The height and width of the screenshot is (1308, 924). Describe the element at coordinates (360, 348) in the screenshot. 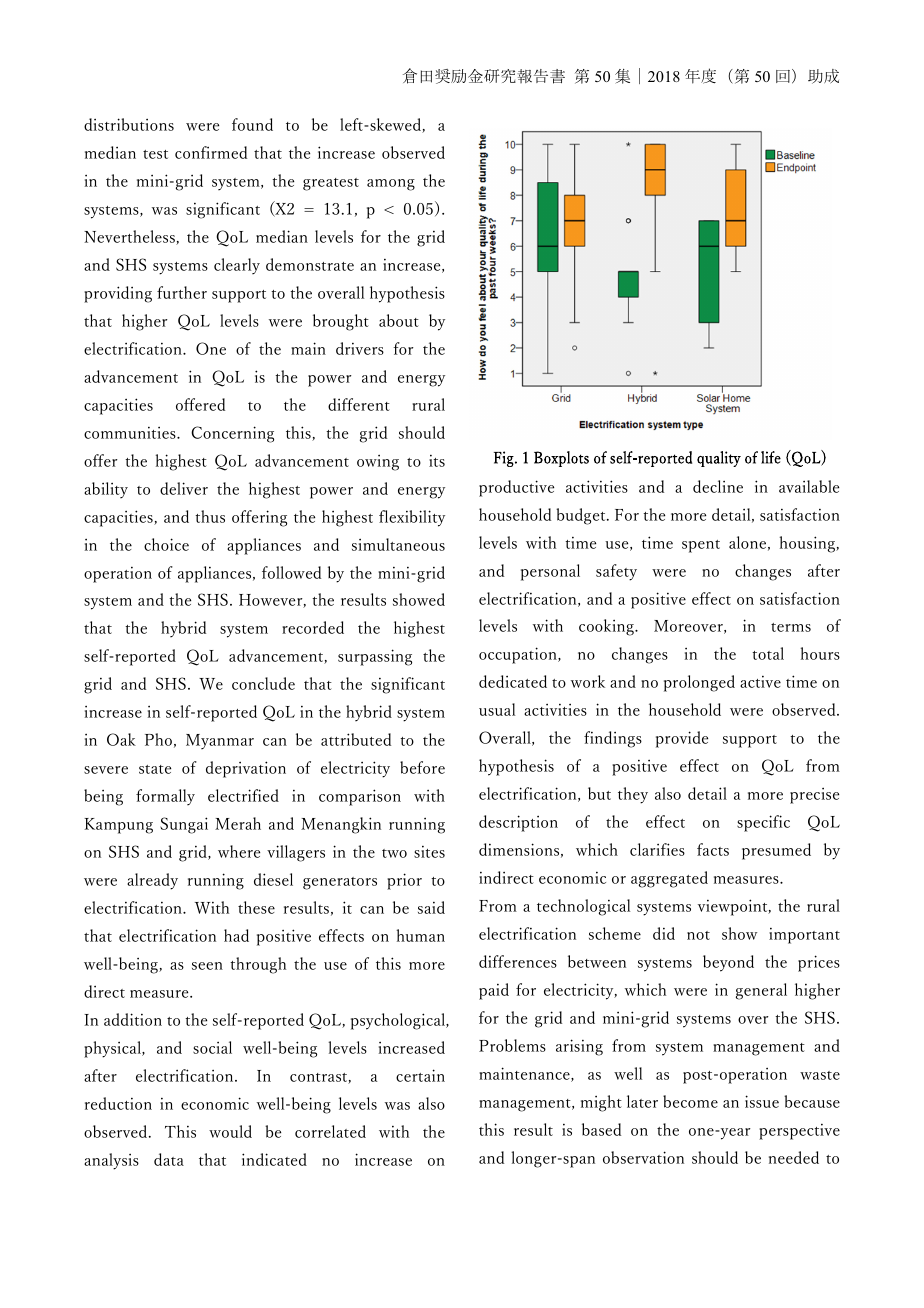

I see `drivers` at that location.
